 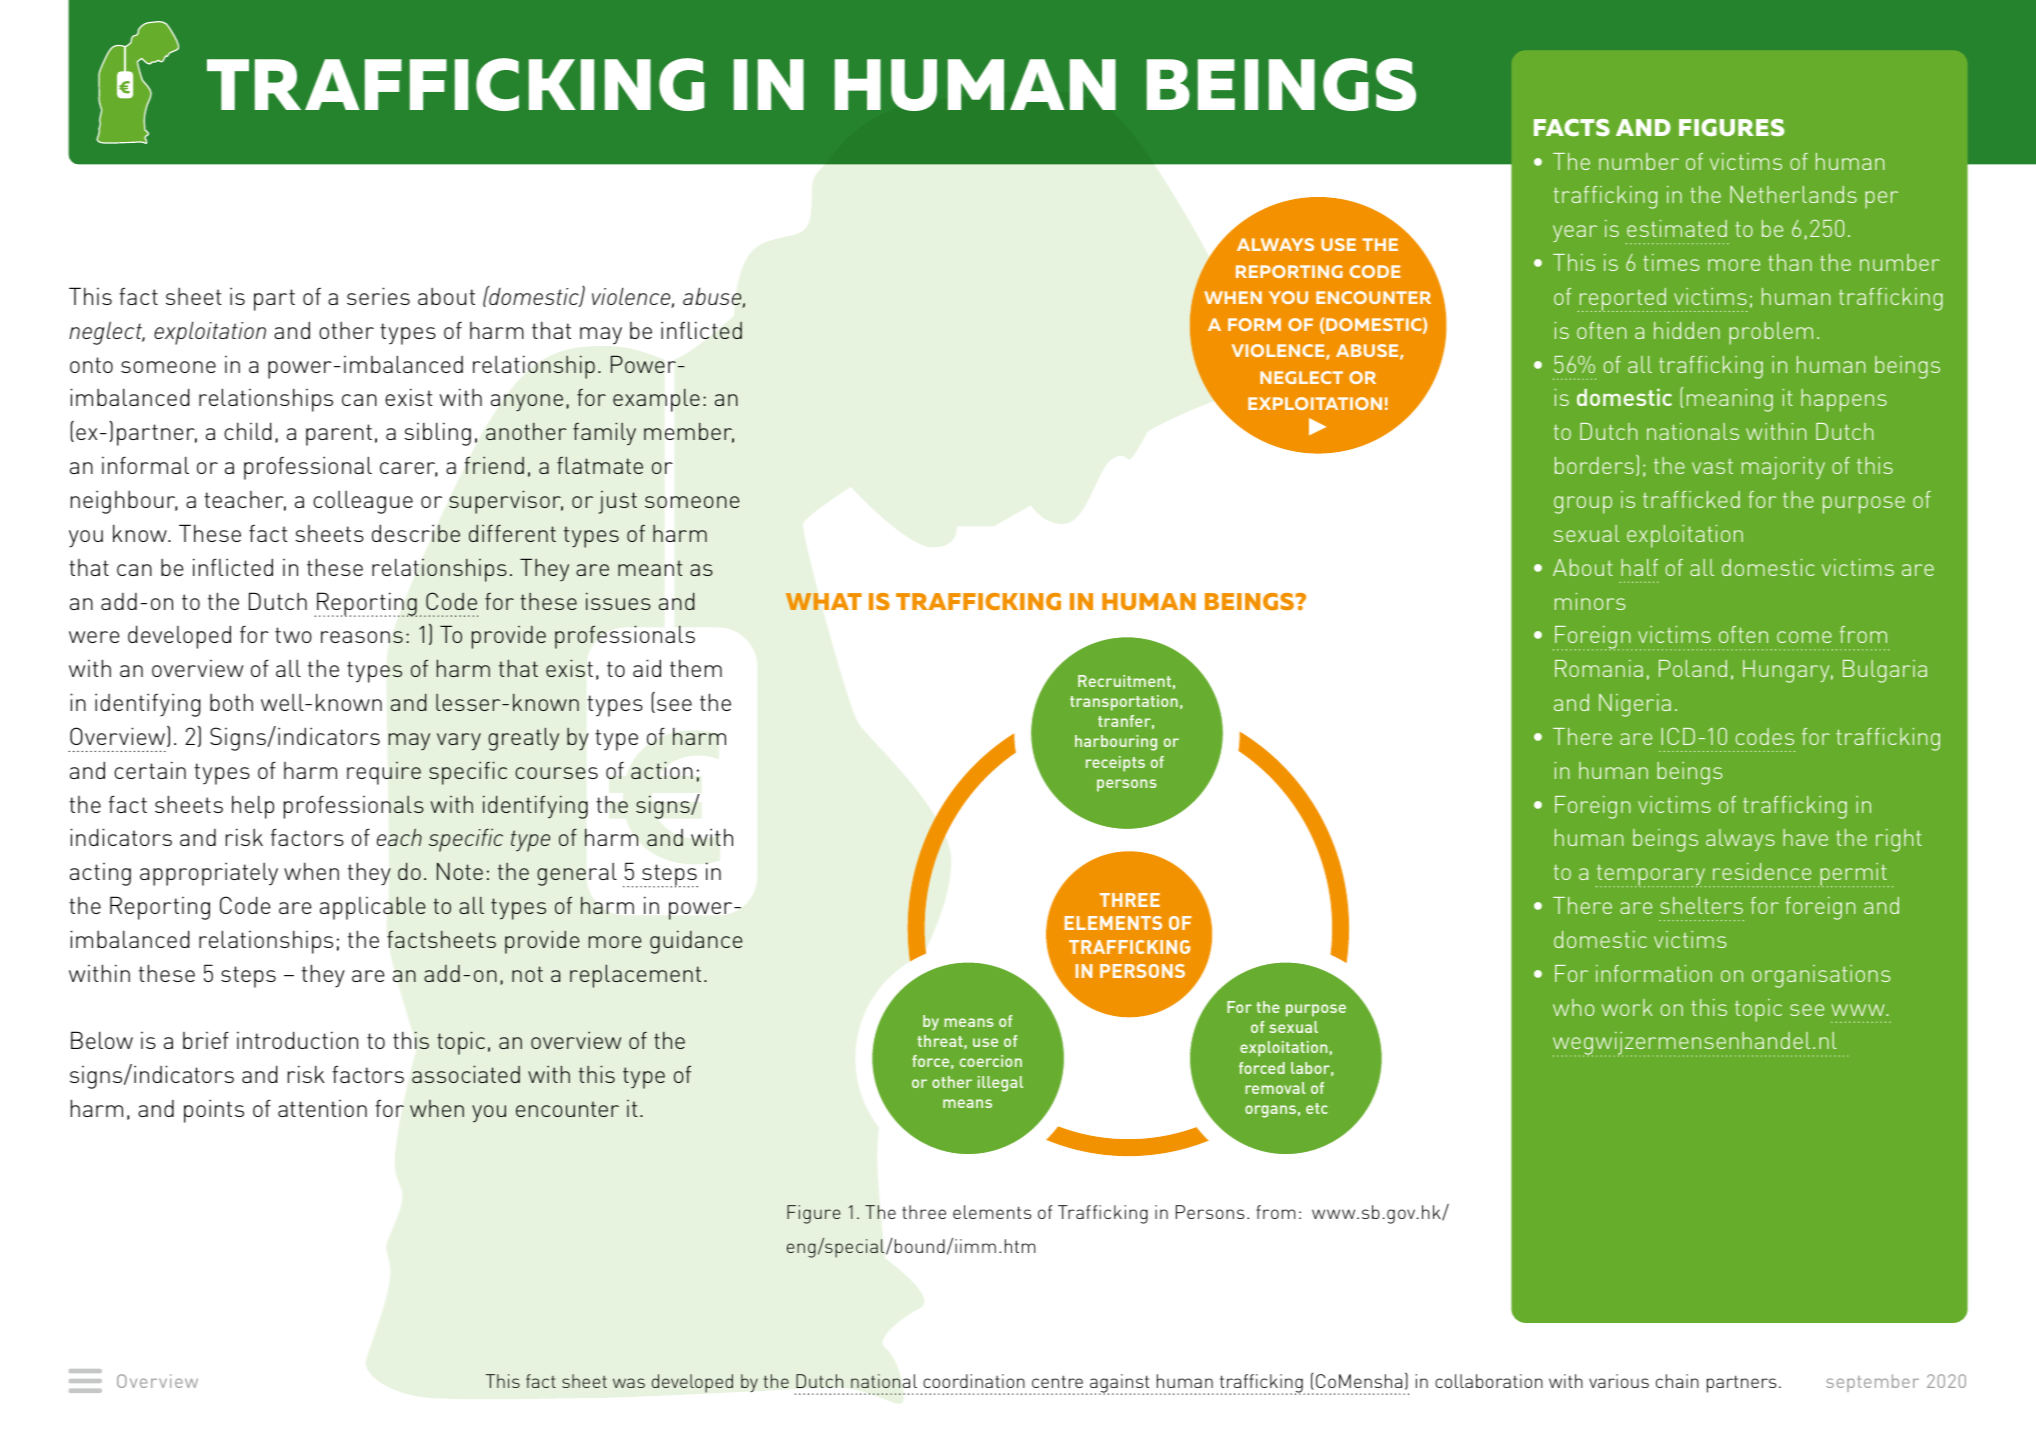 I want to click on was, so click(x=629, y=1383).
